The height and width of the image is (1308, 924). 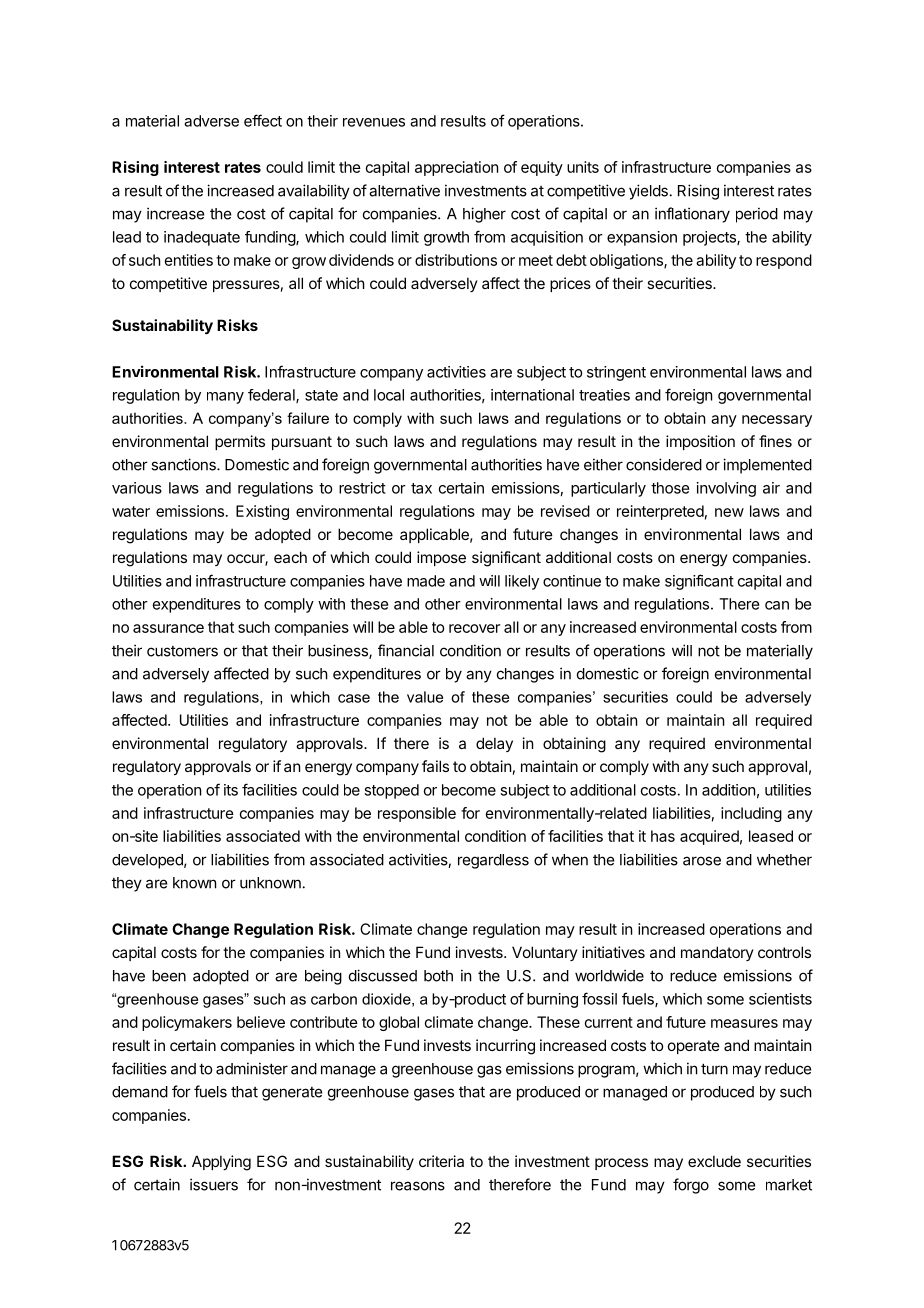 I want to click on Applying, so click(x=221, y=1163).
